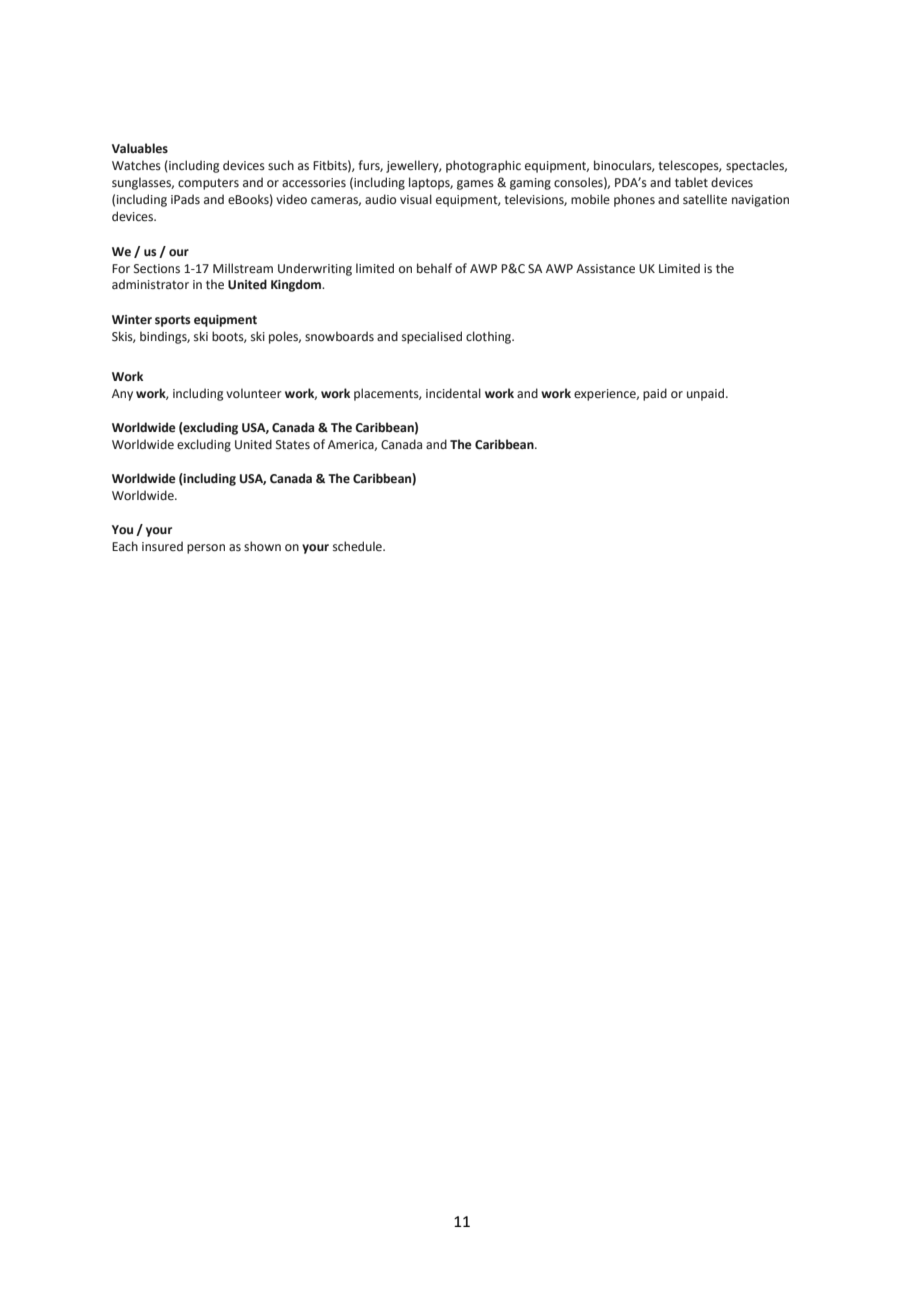 The width and height of the screenshot is (924, 1307). I want to click on satellite, so click(705, 199).
